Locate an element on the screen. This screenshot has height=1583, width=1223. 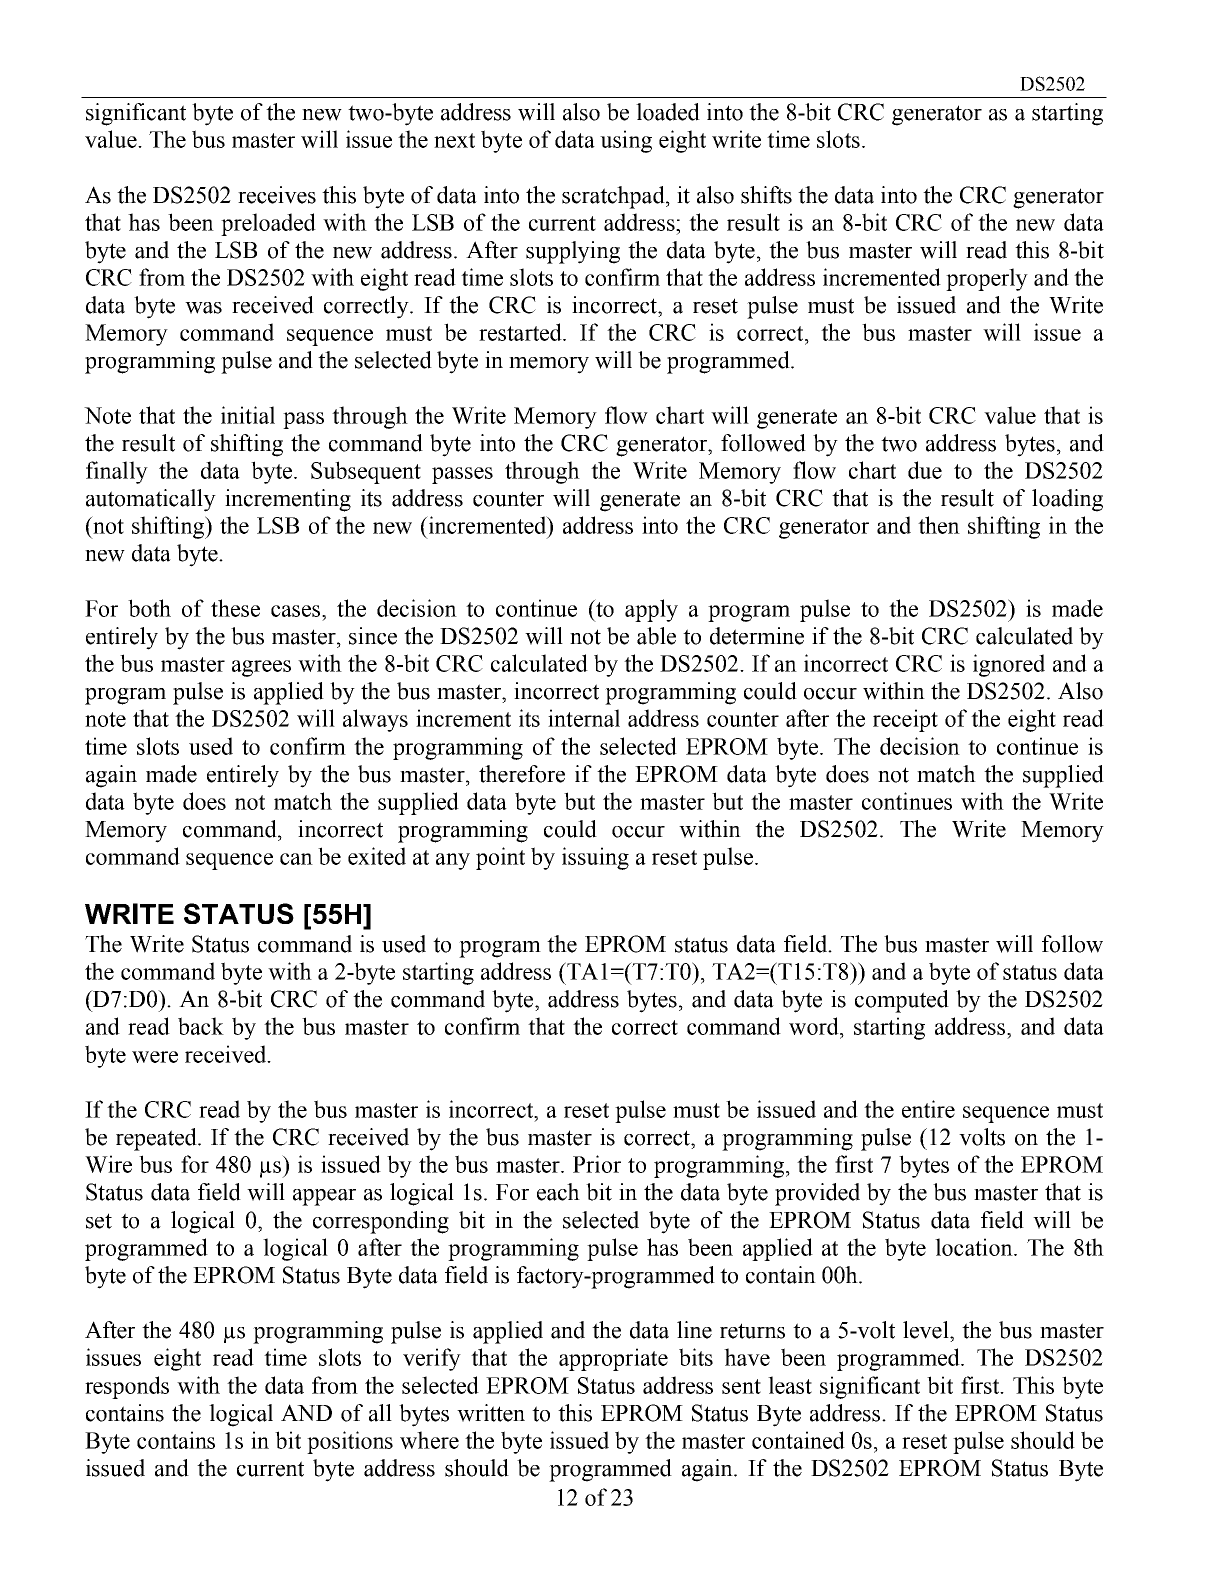
due is located at coordinates (925, 470).
